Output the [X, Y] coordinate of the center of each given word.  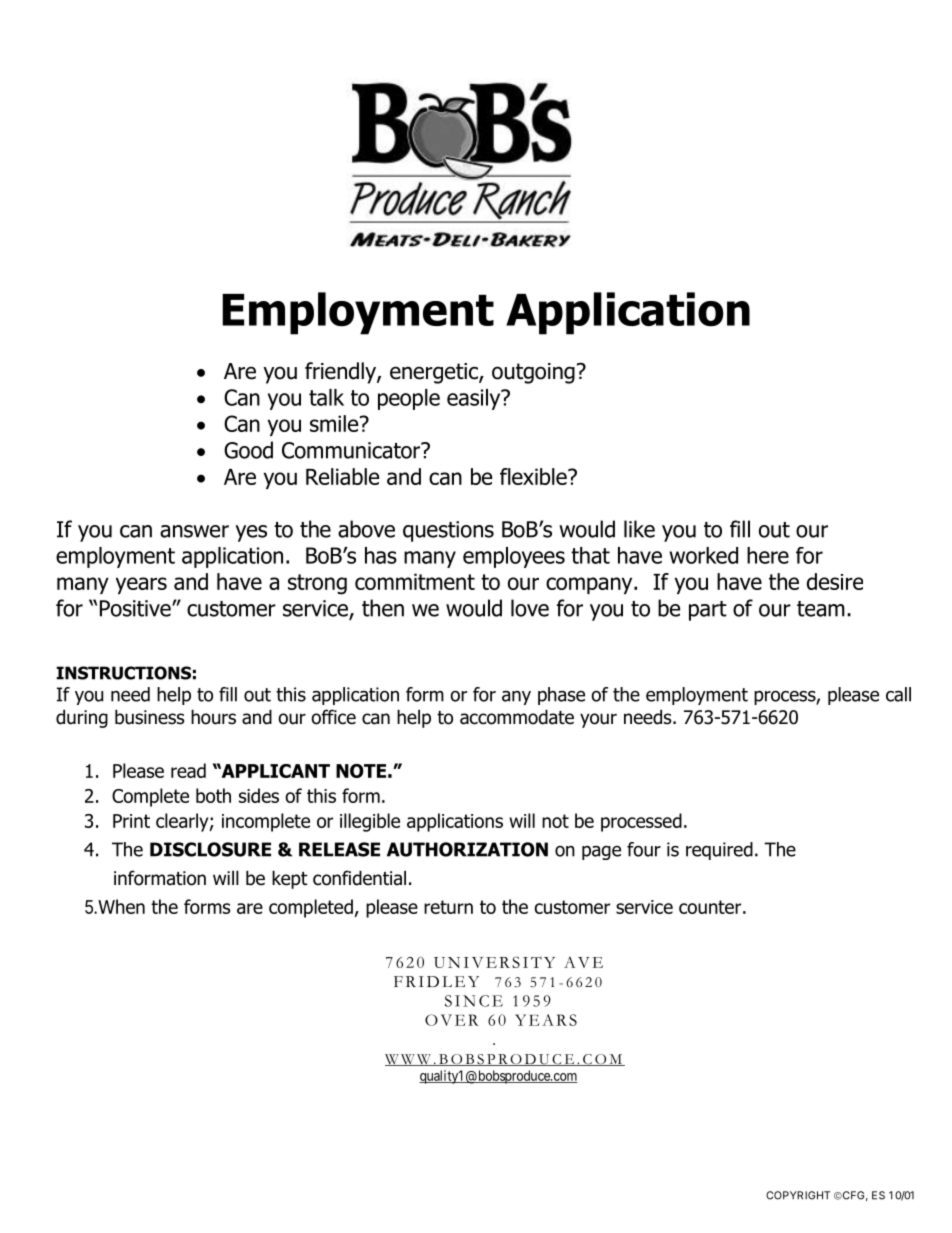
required [719, 851]
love [530, 608]
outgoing [533, 373]
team [821, 609]
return [448, 907]
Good [248, 450]
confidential [359, 878]
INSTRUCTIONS [123, 673]
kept [290, 879]
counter [710, 907]
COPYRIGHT [798, 1195]
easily [475, 399]
